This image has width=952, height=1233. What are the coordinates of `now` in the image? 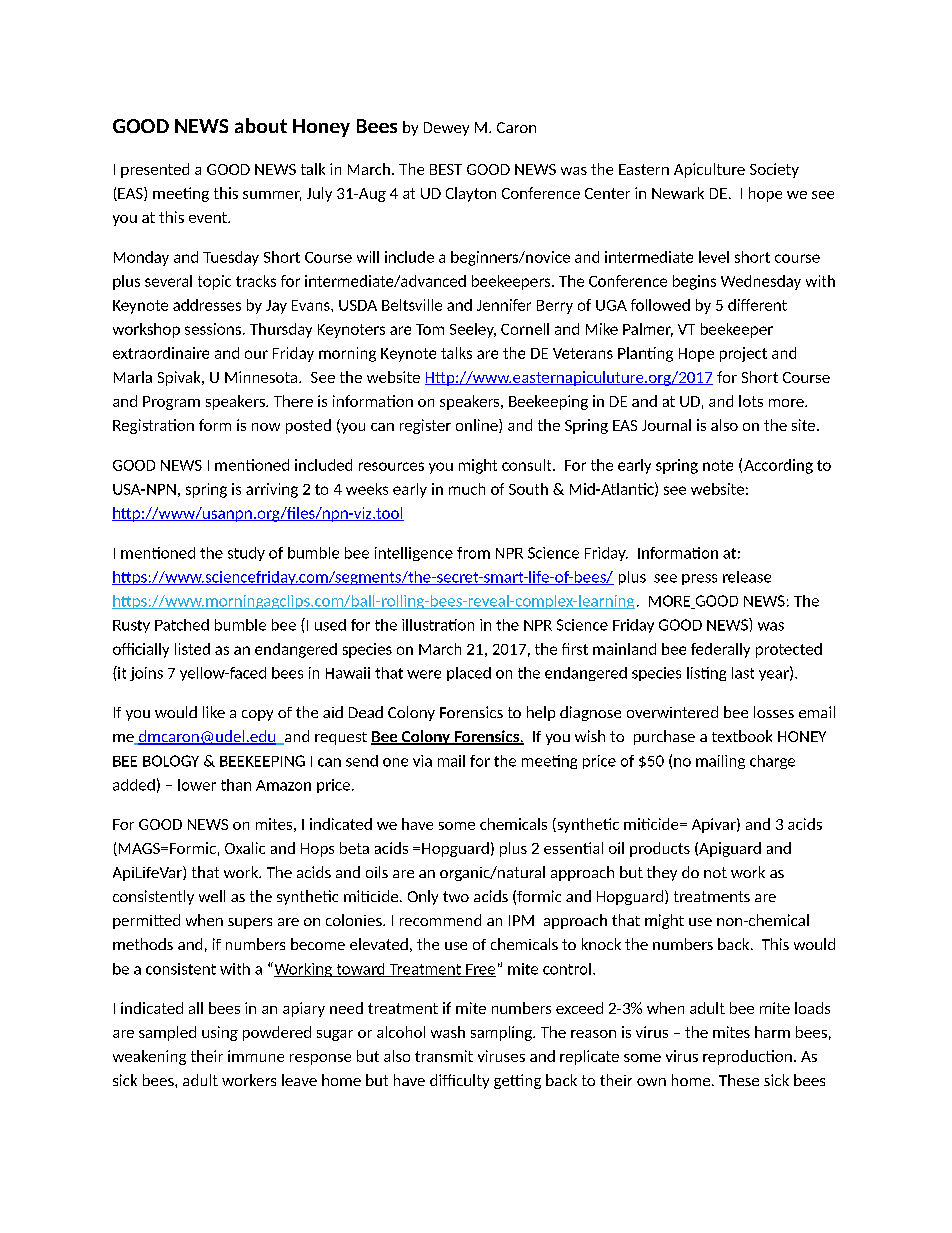 It's located at (266, 427).
